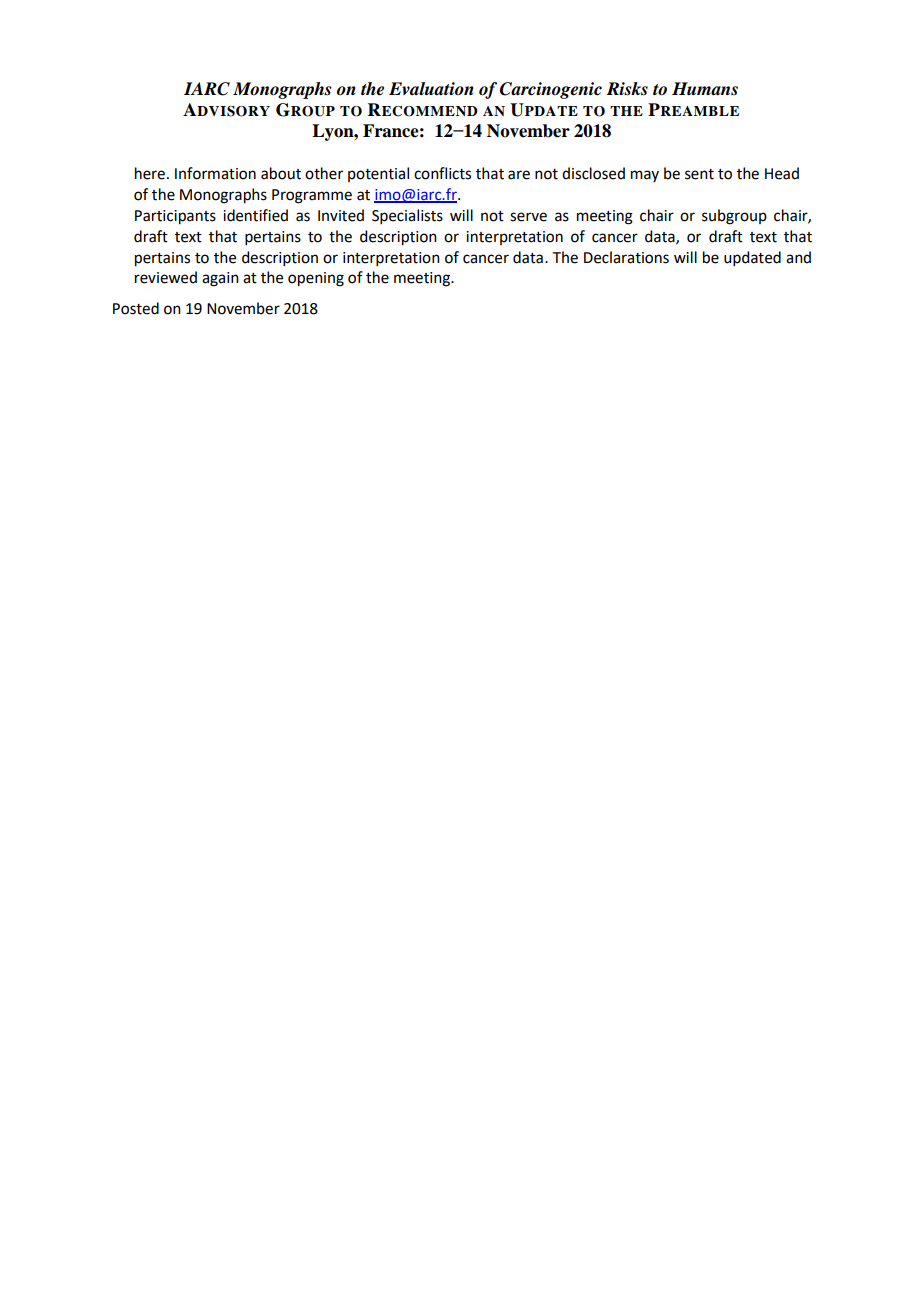 The image size is (924, 1308). What do you see at coordinates (798, 257) in the screenshot?
I see `and` at bounding box center [798, 257].
